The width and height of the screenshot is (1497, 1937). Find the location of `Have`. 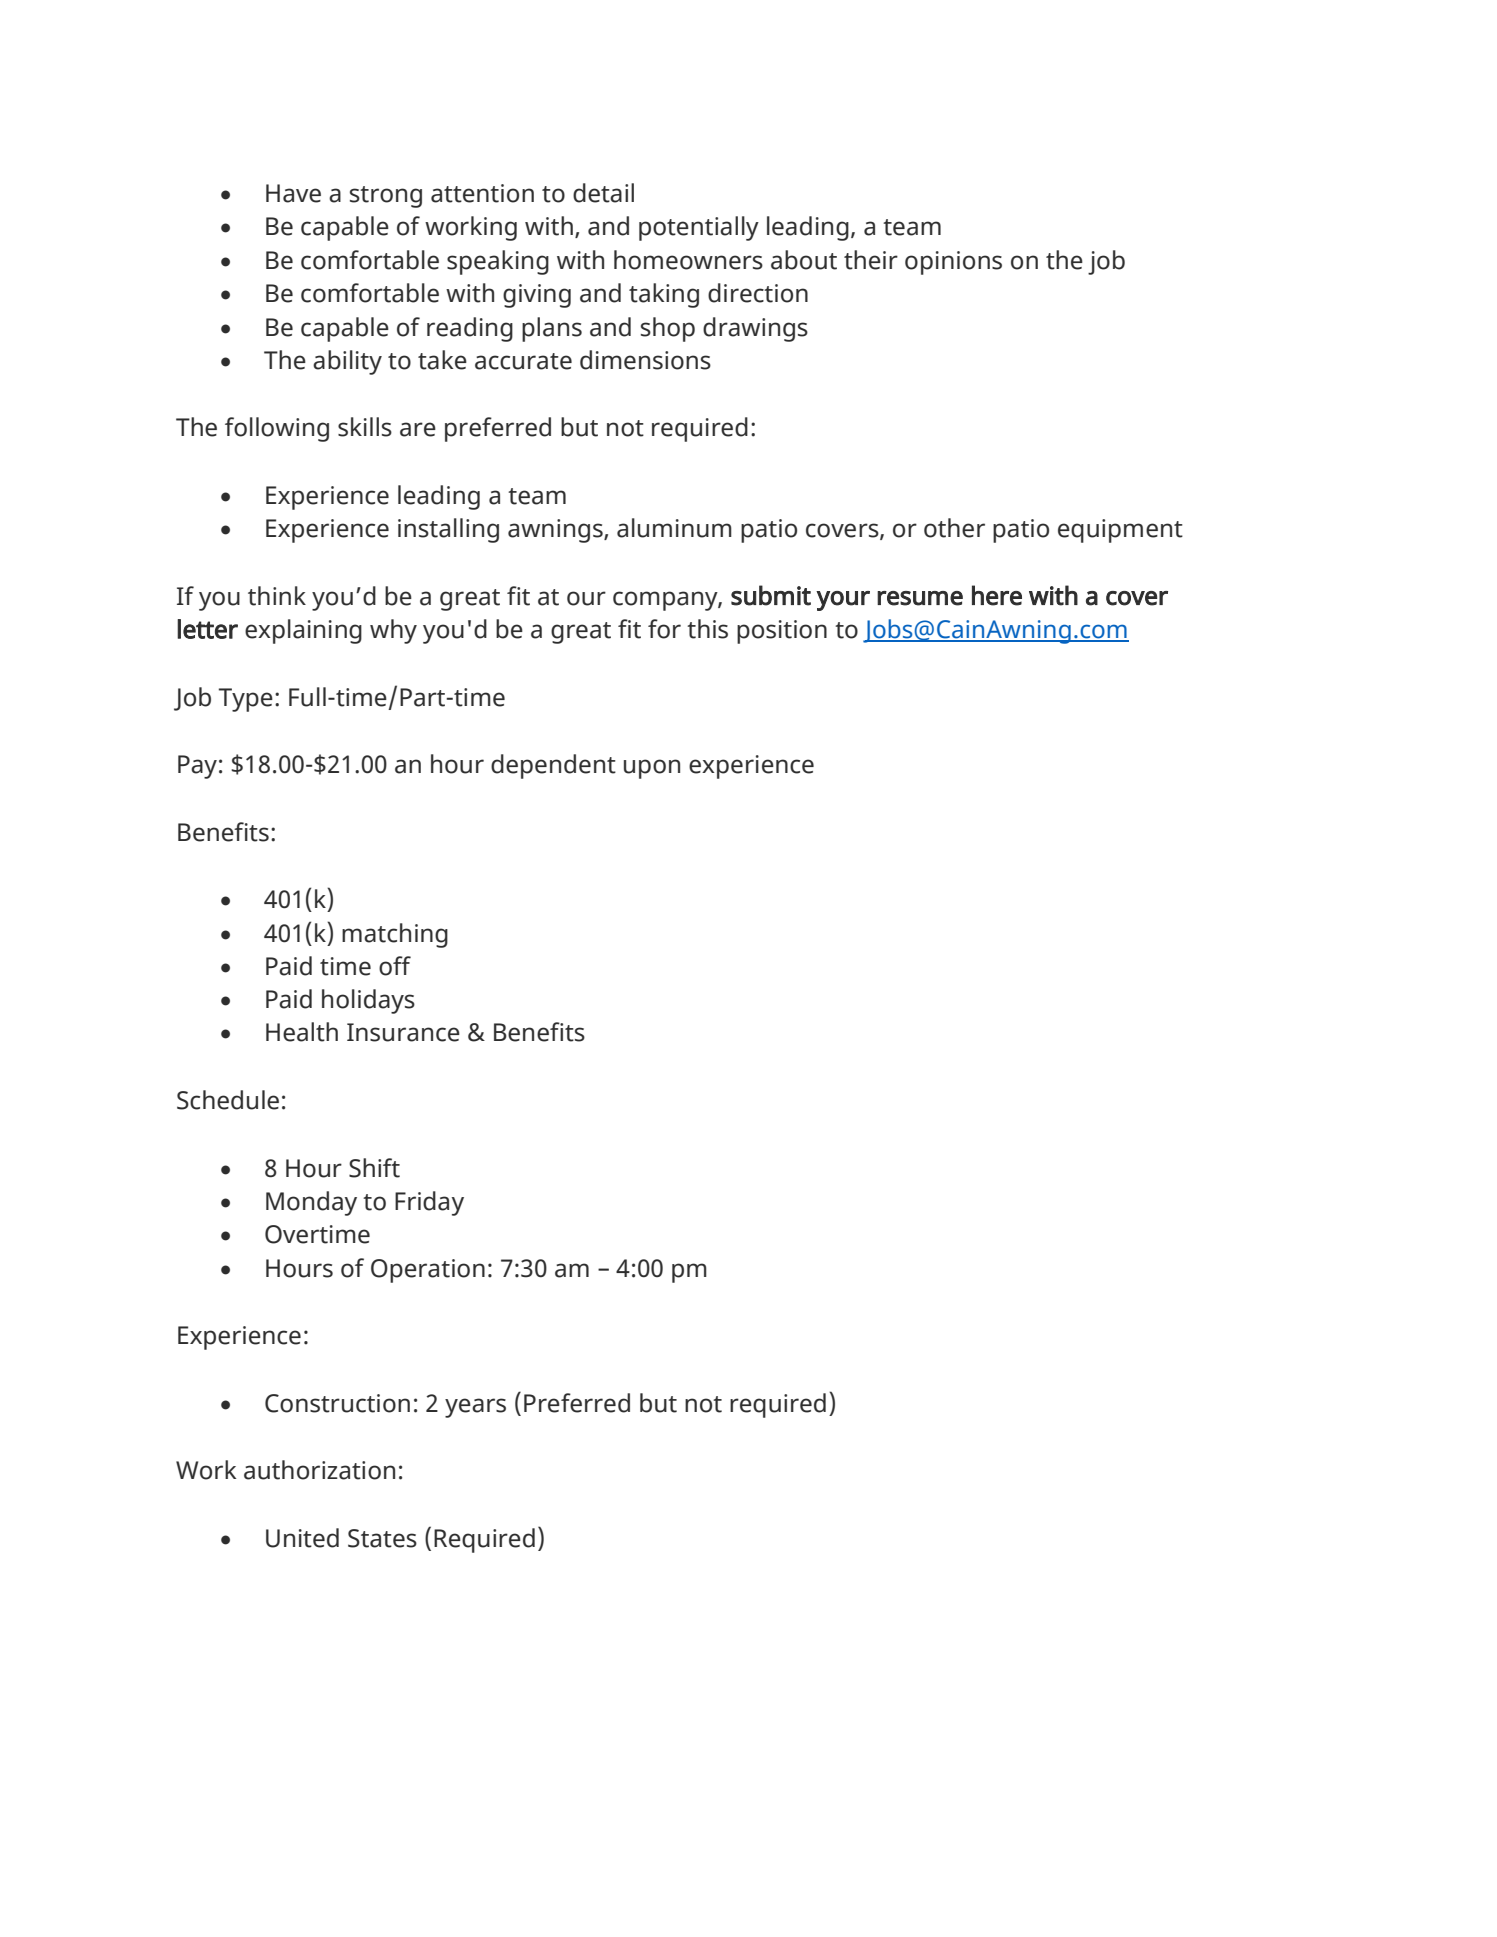

Have is located at coordinates (293, 193).
